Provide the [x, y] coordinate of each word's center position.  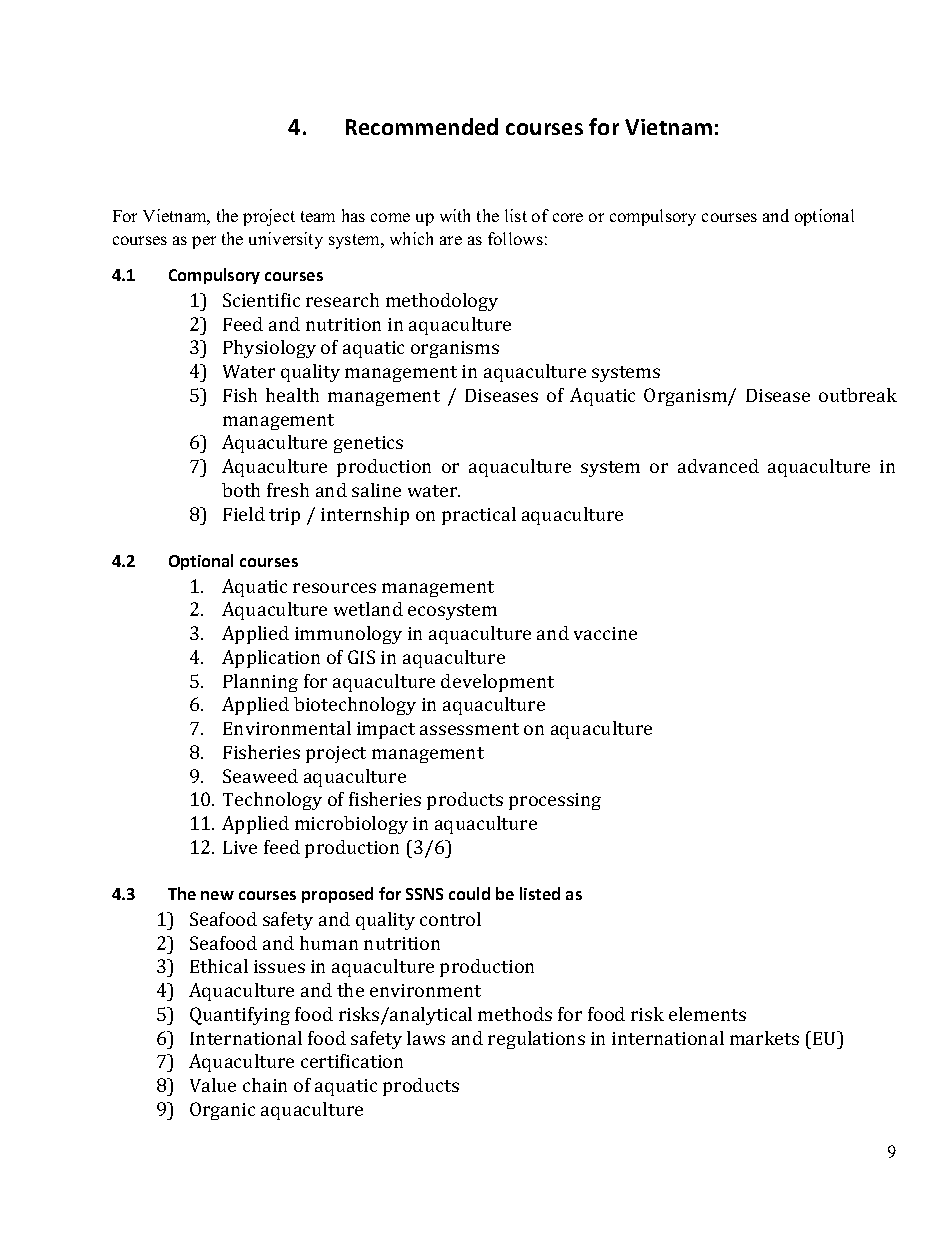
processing [555, 801]
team [318, 216]
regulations [536, 1040]
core [568, 217]
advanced [718, 466]
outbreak [858, 395]
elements [707, 1014]
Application [271, 659]
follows [515, 238]
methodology [442, 302]
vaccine [605, 633]
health [292, 395]
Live [240, 847]
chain [265, 1085]
